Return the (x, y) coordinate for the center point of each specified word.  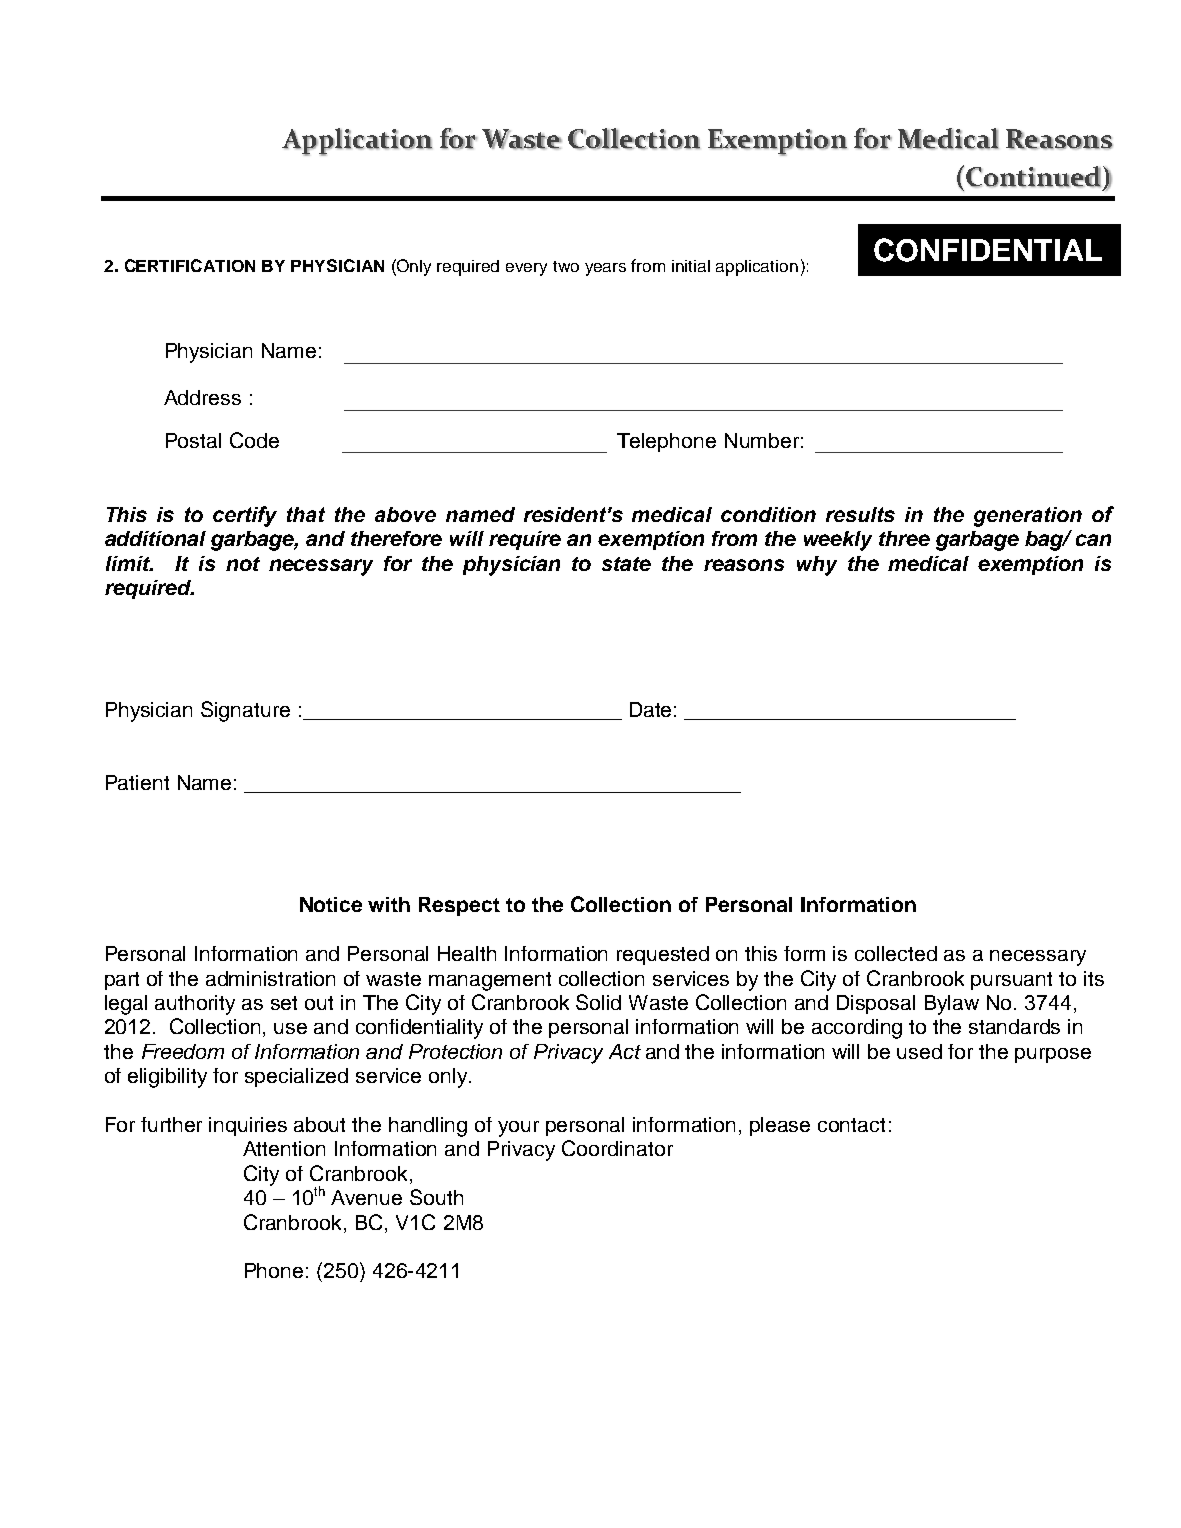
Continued (1033, 177)
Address (202, 397)
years (605, 269)
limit (129, 563)
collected (896, 953)
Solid (598, 1002)
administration (270, 978)
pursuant (1011, 981)
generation (1028, 517)
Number (762, 440)
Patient (137, 782)
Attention (284, 1148)
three (904, 538)
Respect (459, 906)
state (626, 564)
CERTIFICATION (190, 265)
